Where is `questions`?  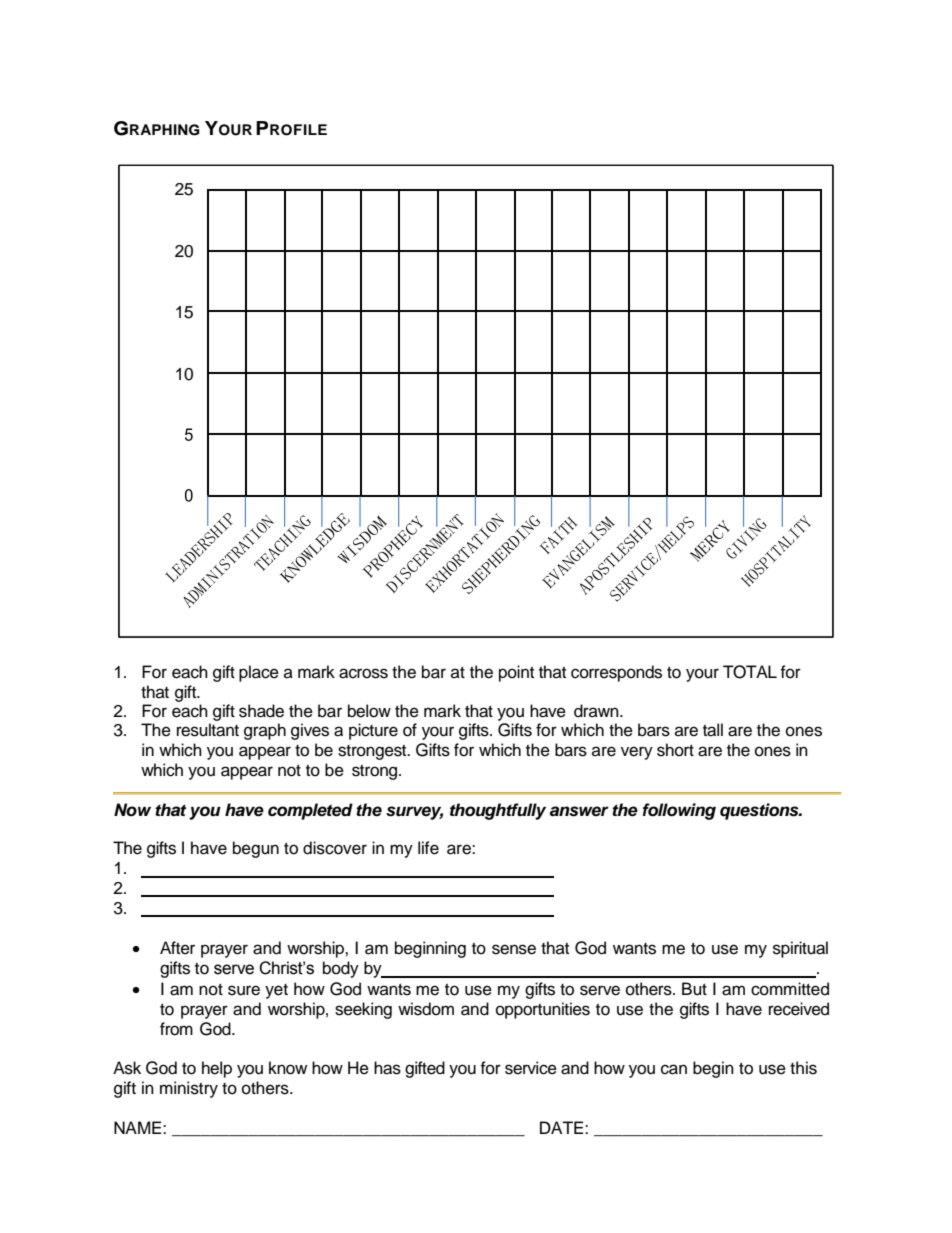 questions is located at coordinates (760, 811).
